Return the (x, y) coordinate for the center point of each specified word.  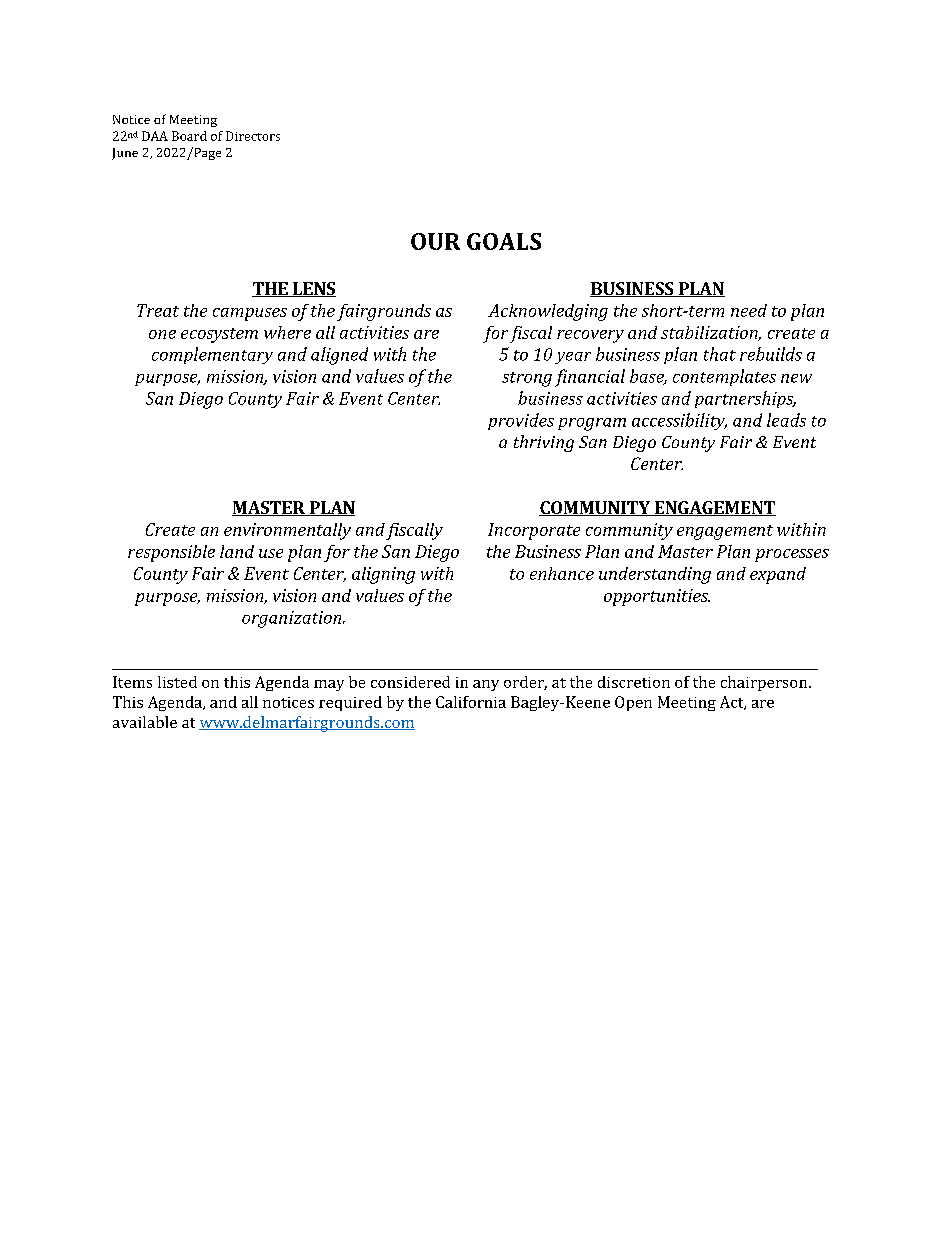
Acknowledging (548, 312)
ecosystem (219, 335)
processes (792, 555)
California (471, 702)
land (237, 551)
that (720, 354)
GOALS (504, 241)
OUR (435, 241)
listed (177, 682)
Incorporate (534, 531)
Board (189, 136)
